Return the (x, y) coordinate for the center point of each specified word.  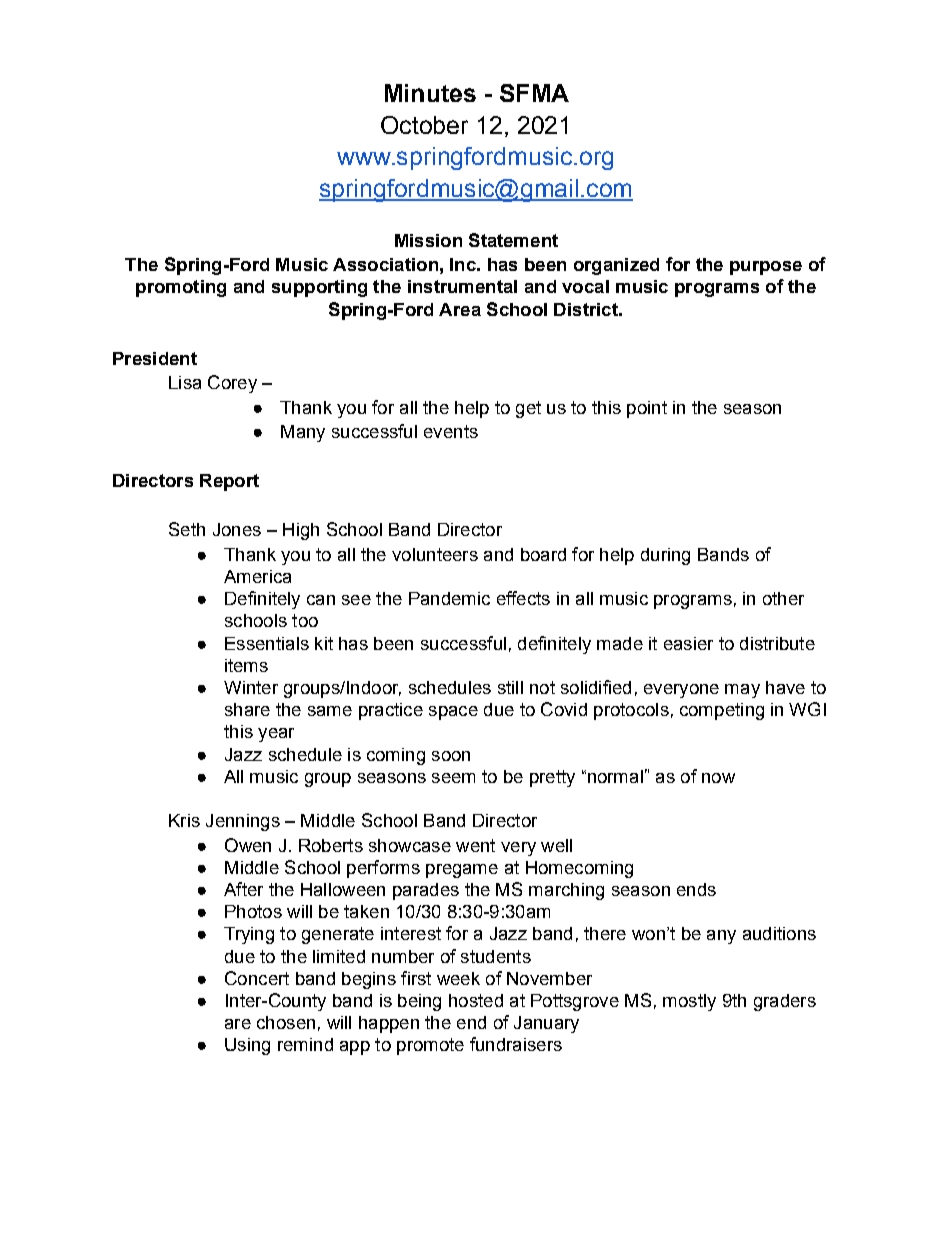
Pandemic (449, 598)
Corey (232, 384)
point (647, 409)
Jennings (243, 822)
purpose (766, 268)
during (665, 556)
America (257, 576)
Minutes (430, 93)
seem (453, 778)
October (424, 125)
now (718, 778)
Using (247, 1046)
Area (460, 309)
